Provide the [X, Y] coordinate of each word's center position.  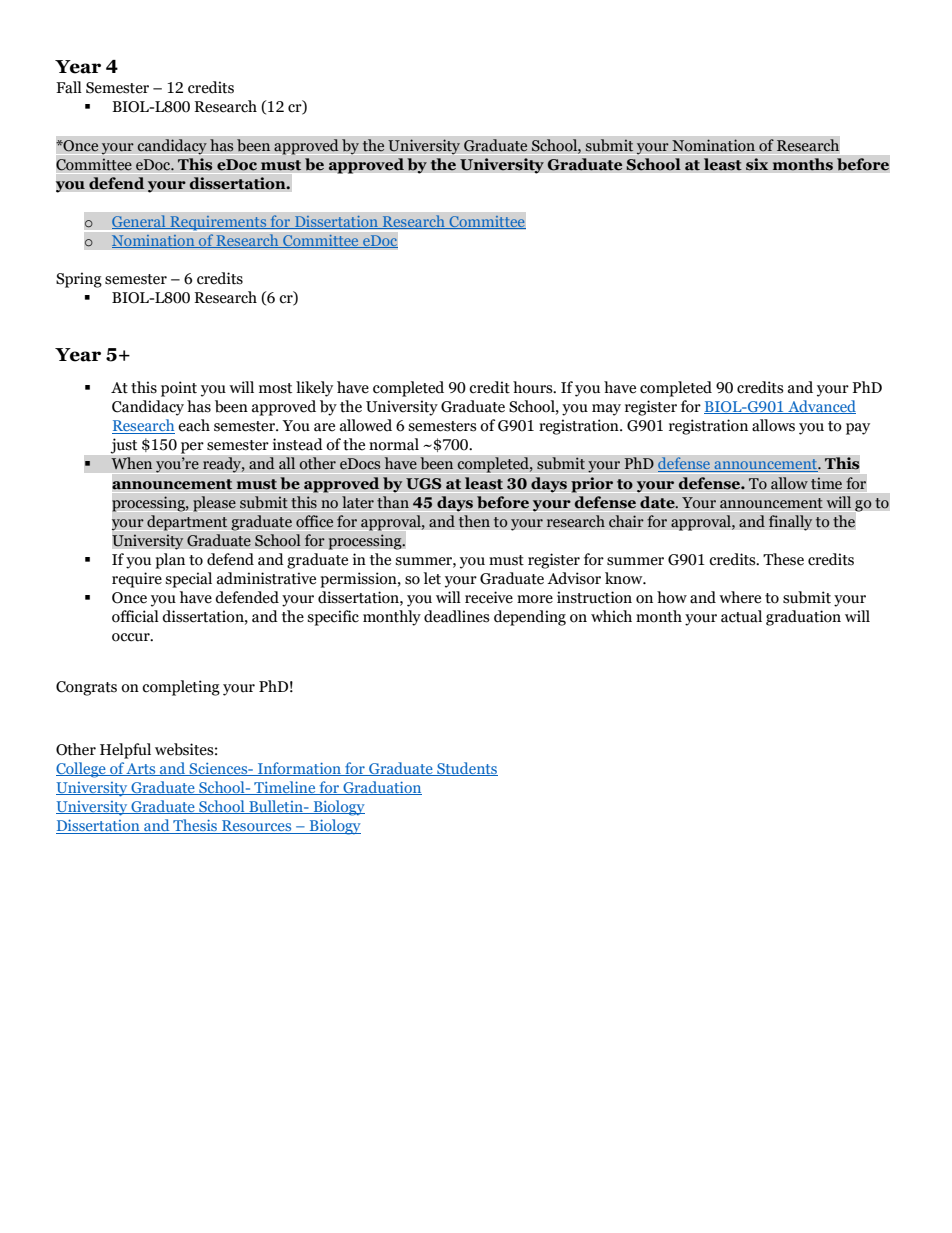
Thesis [195, 826]
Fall [69, 87]
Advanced [821, 407]
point [179, 389]
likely [314, 389]
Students [466, 769]
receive [489, 597]
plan [170, 561]
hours [534, 387]
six [757, 164]
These [783, 559]
